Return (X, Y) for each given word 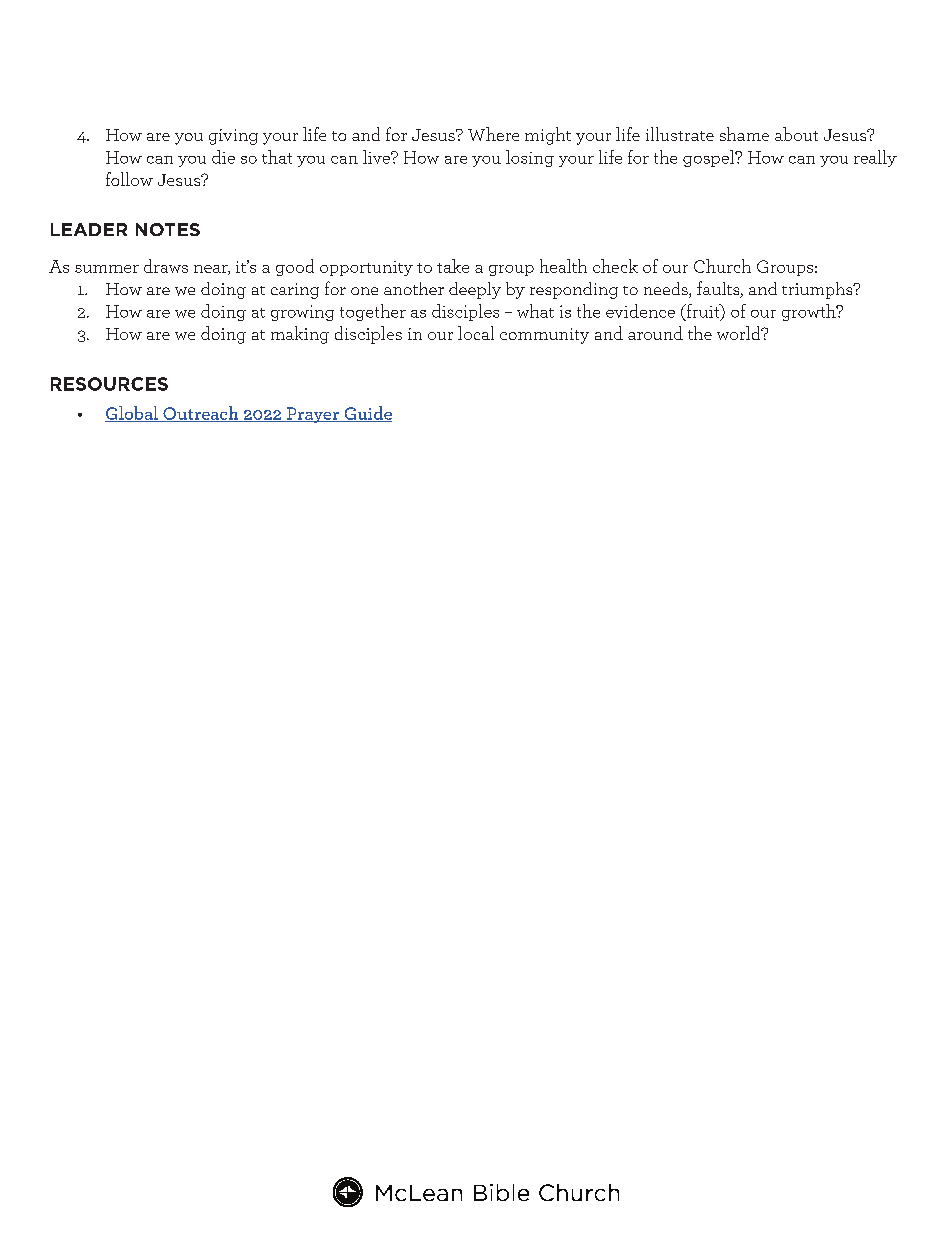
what (535, 311)
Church (722, 266)
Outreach (201, 414)
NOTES (168, 229)
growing (302, 313)
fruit (703, 312)
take (453, 266)
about (796, 134)
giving (233, 137)
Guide (367, 414)
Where (493, 134)
